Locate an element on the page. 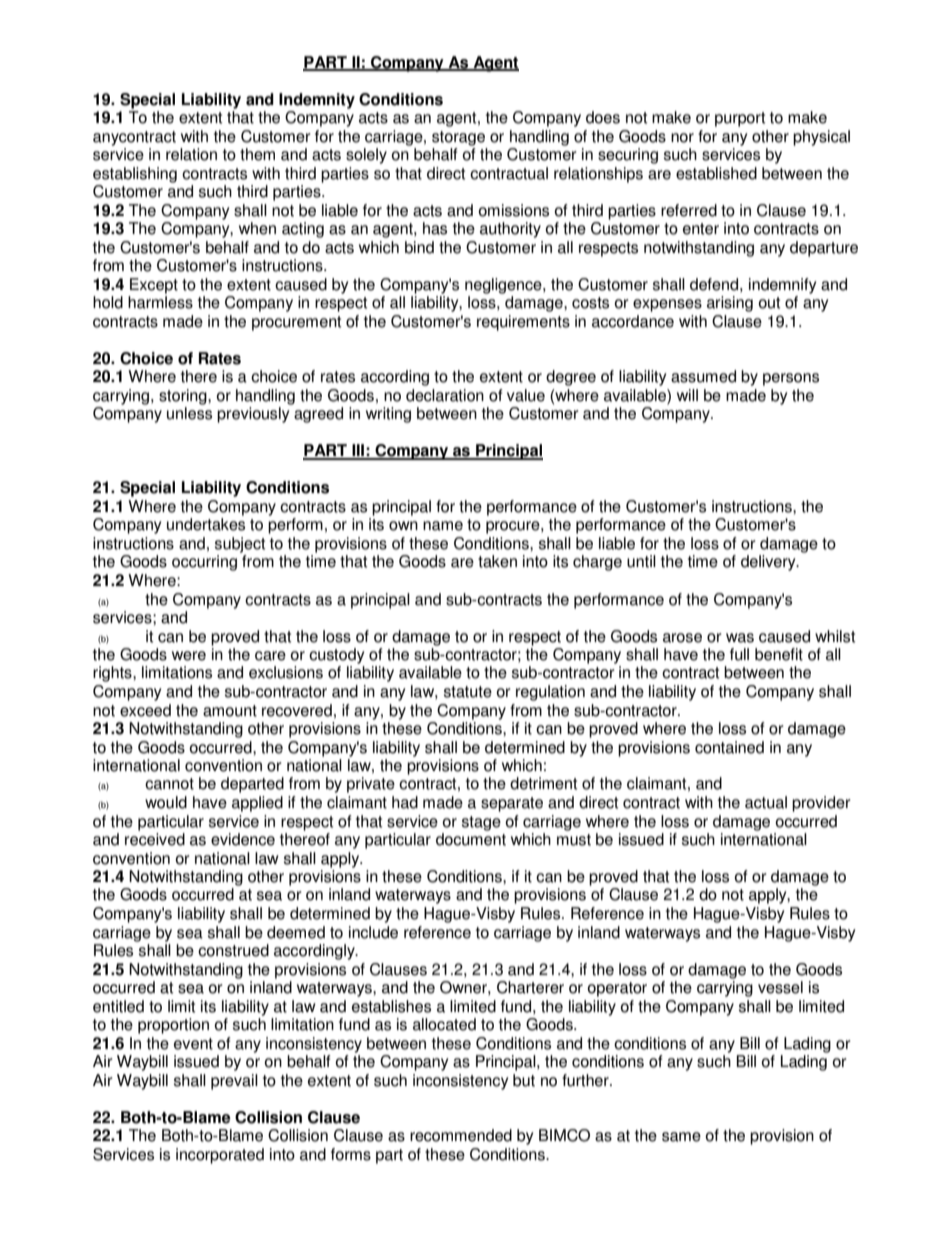 Image resolution: width=952 pixels, height=1233 pixels. cannot is located at coordinates (169, 784).
